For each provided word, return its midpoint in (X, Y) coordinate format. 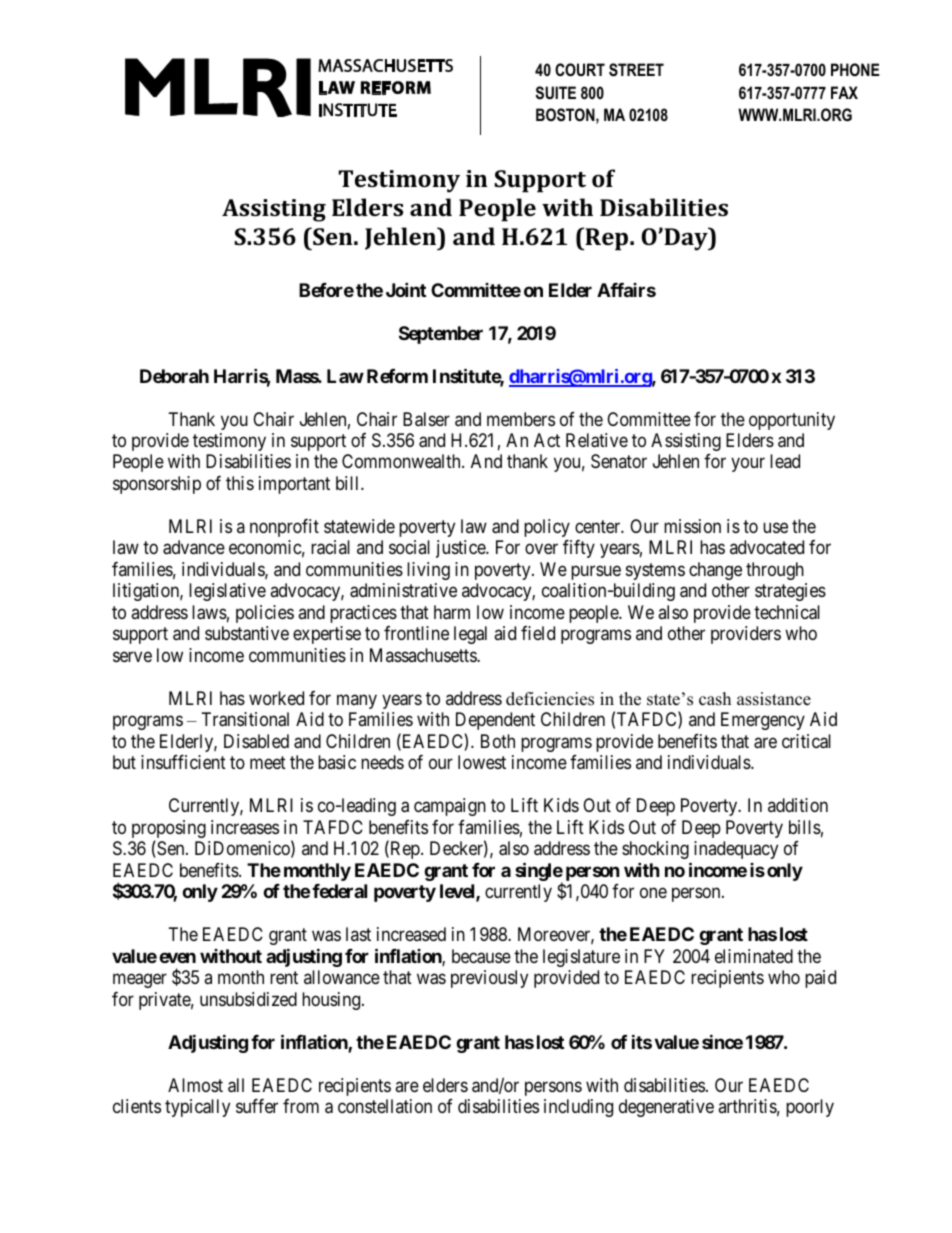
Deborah (174, 376)
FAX (844, 92)
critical (806, 741)
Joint (406, 289)
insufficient (183, 762)
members (521, 419)
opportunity (792, 421)
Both (498, 741)
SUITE (556, 92)
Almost (195, 1085)
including (578, 1108)
